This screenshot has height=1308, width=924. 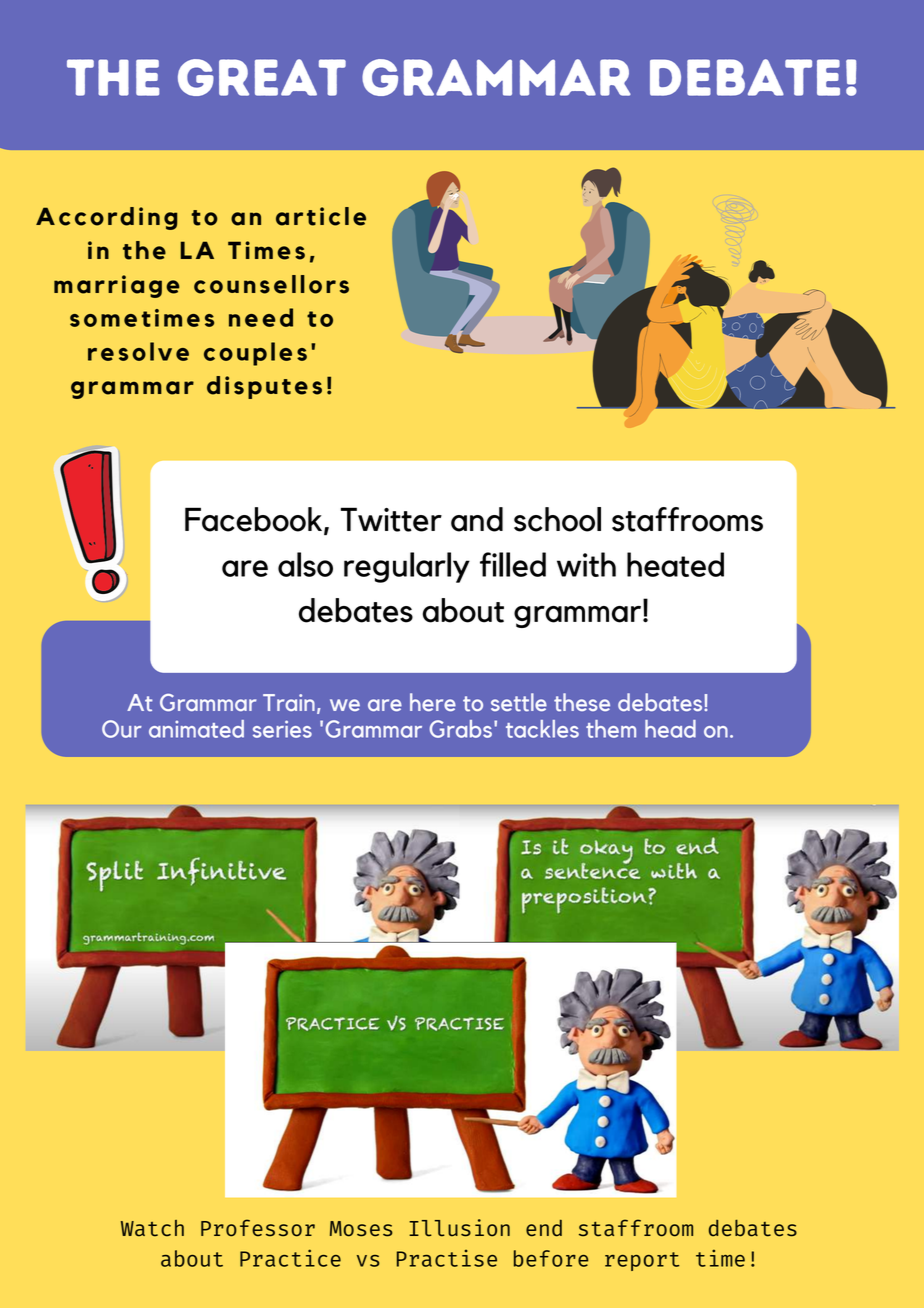 I want to click on Grabs, so click(x=462, y=729).
